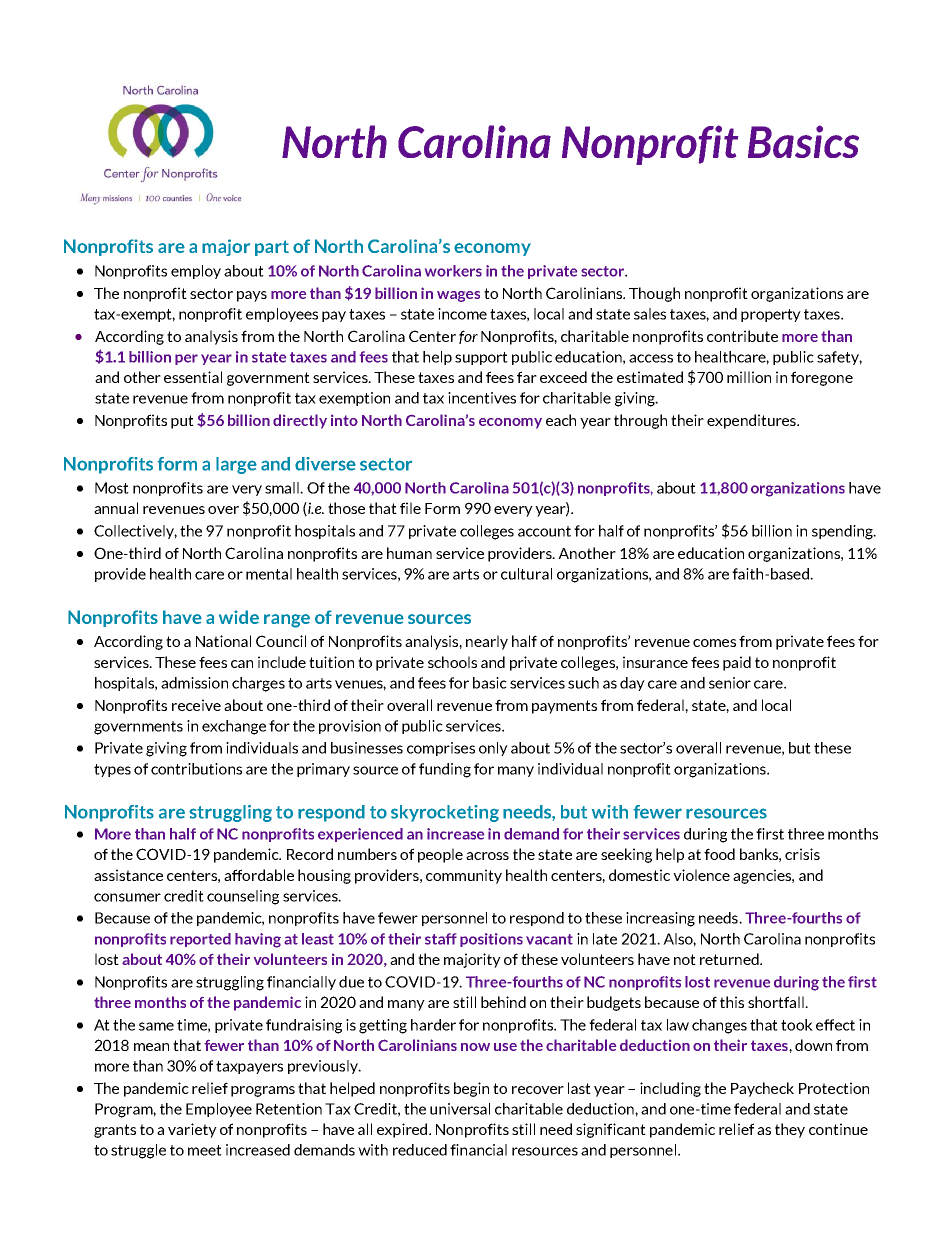 The width and height of the page is (952, 1233). What do you see at coordinates (252, 296) in the page?
I see `pays` at bounding box center [252, 296].
